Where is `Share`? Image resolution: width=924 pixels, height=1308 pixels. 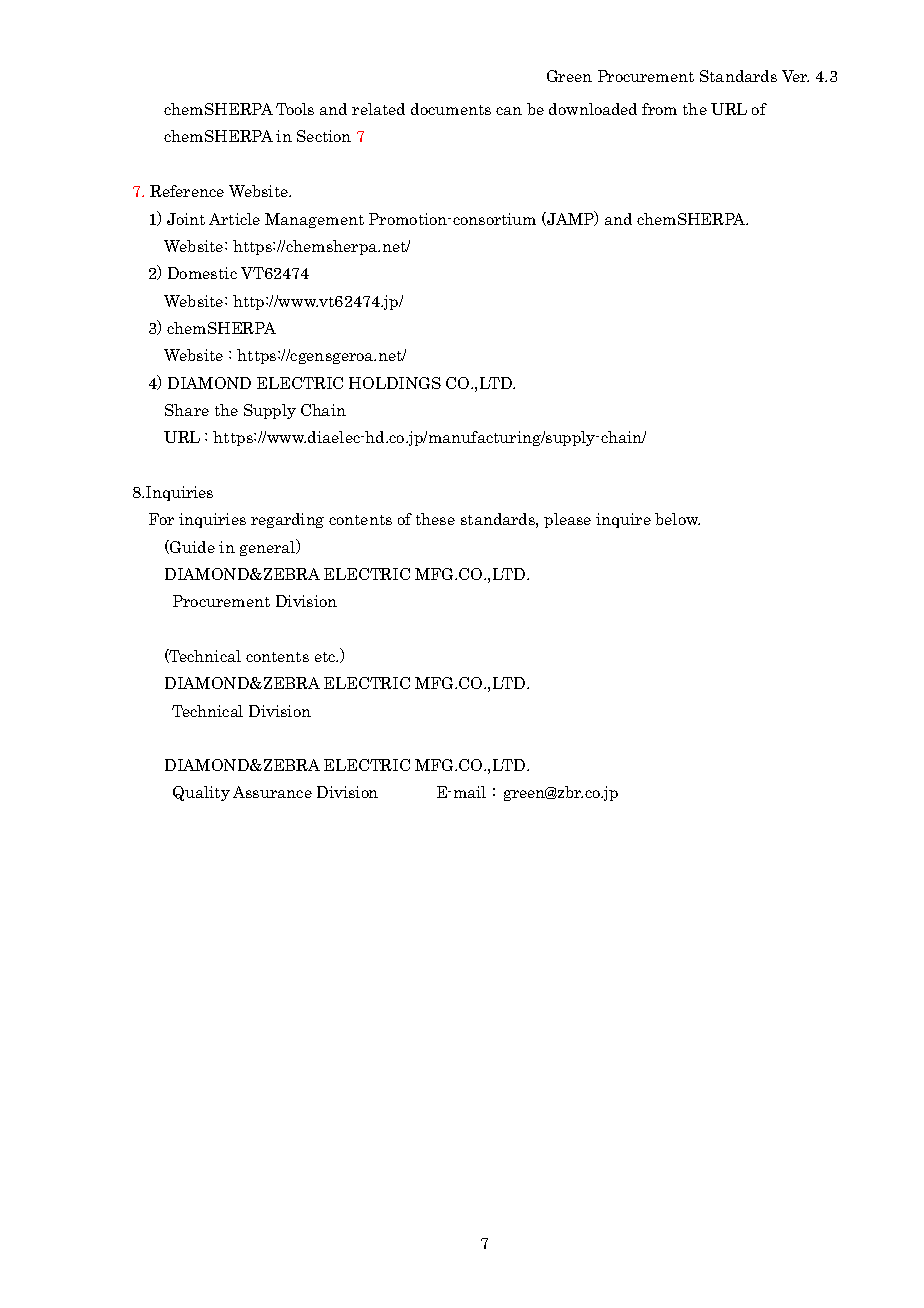
Share is located at coordinates (187, 410).
